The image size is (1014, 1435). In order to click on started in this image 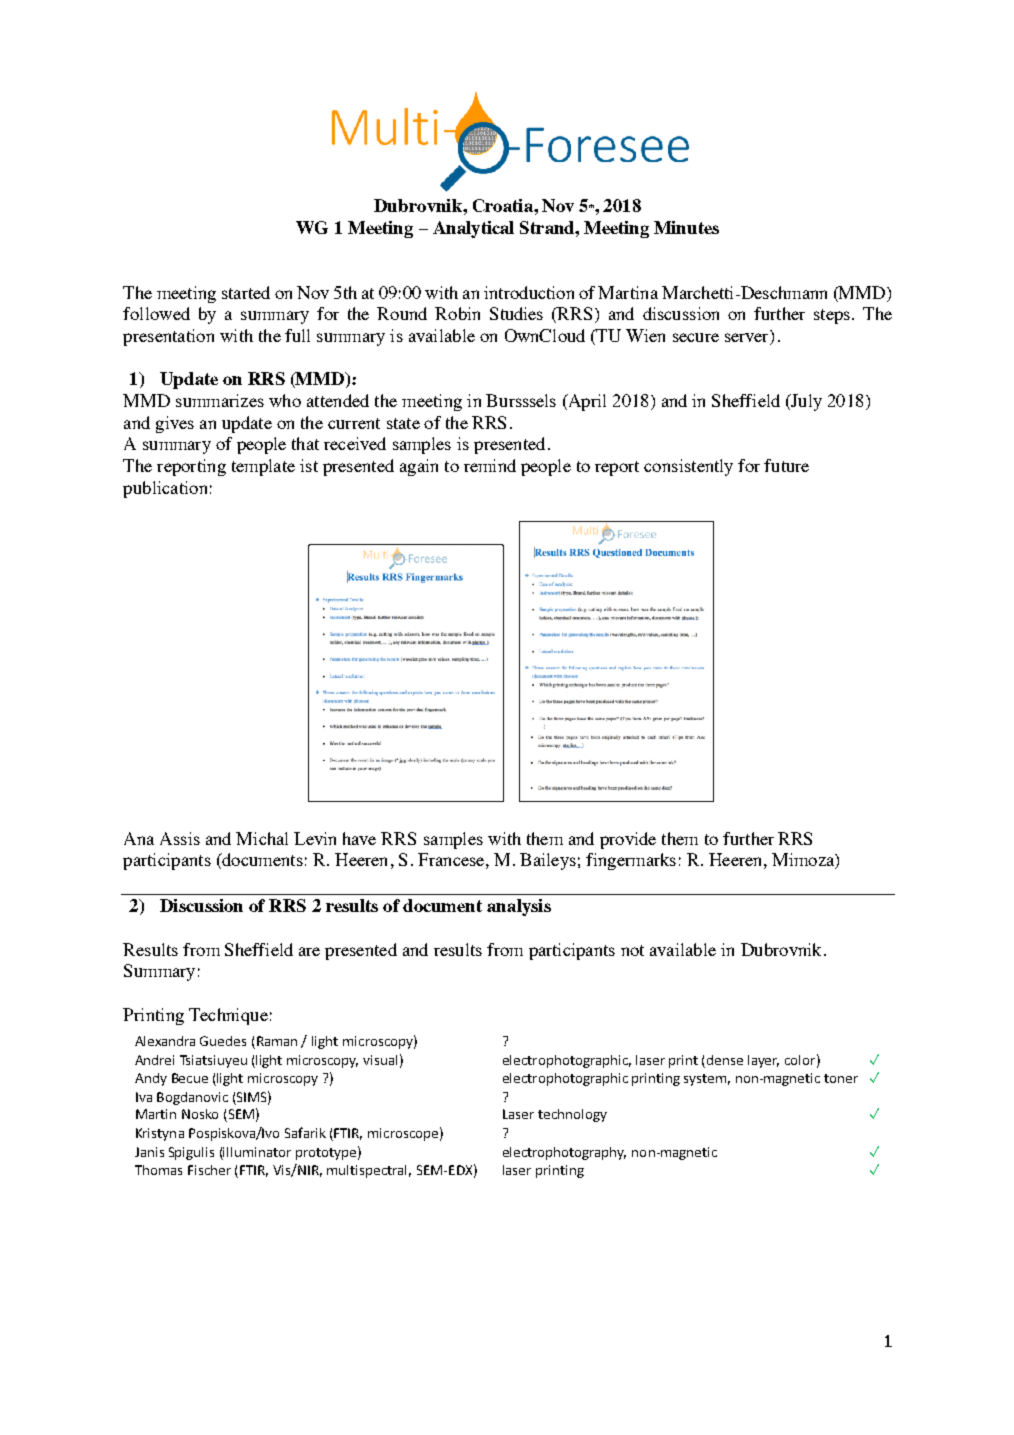, I will do `click(246, 292)`.
